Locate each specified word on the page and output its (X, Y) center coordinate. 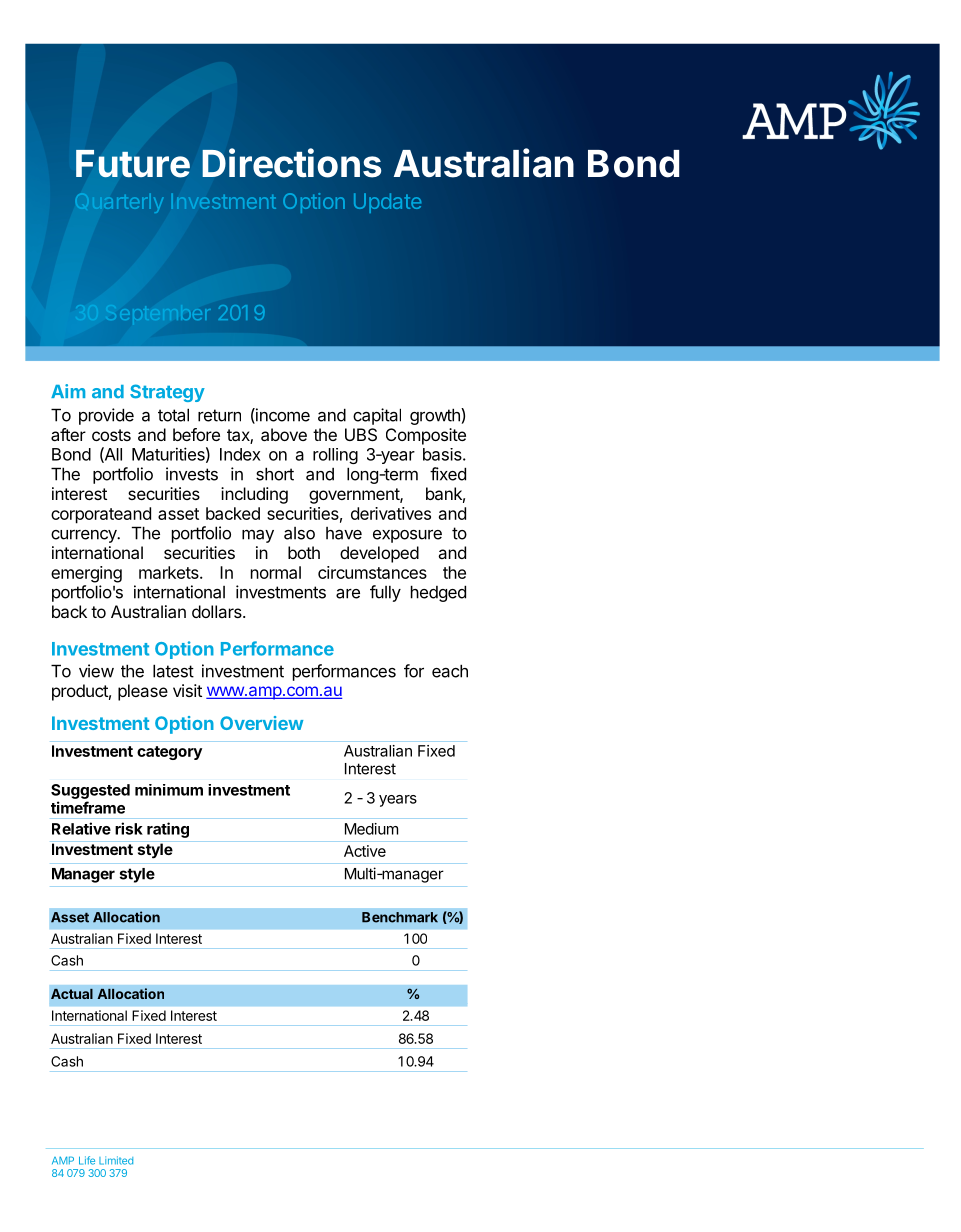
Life (87, 1160)
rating (168, 830)
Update (387, 203)
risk (129, 828)
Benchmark (400, 917)
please (143, 692)
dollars (218, 611)
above (284, 434)
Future (133, 164)
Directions (291, 163)
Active (365, 851)
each (450, 671)
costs (111, 435)
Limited (116, 1160)
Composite (426, 436)
